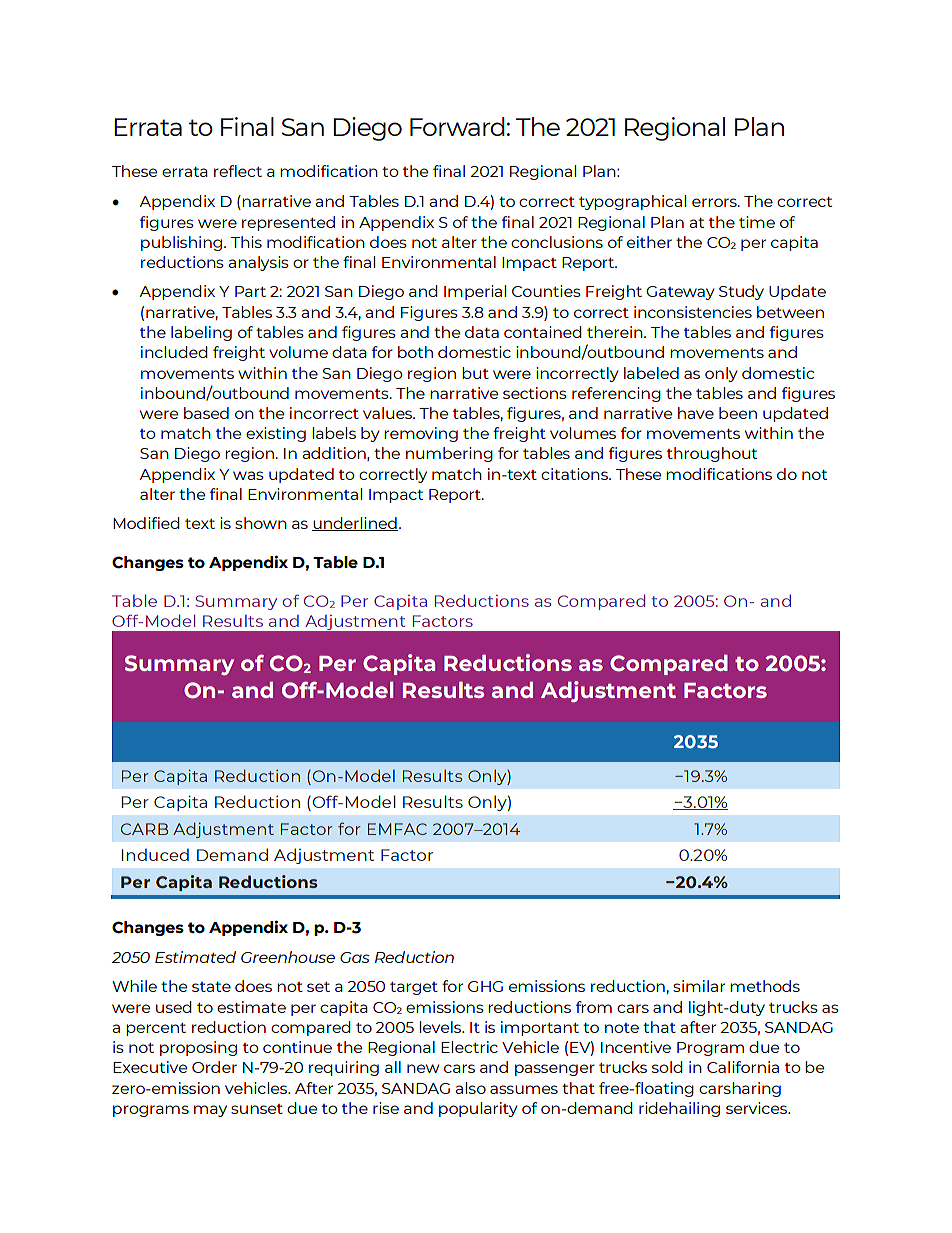 The image size is (952, 1233). What do you see at coordinates (699, 986) in the screenshot?
I see `similar` at bounding box center [699, 986].
